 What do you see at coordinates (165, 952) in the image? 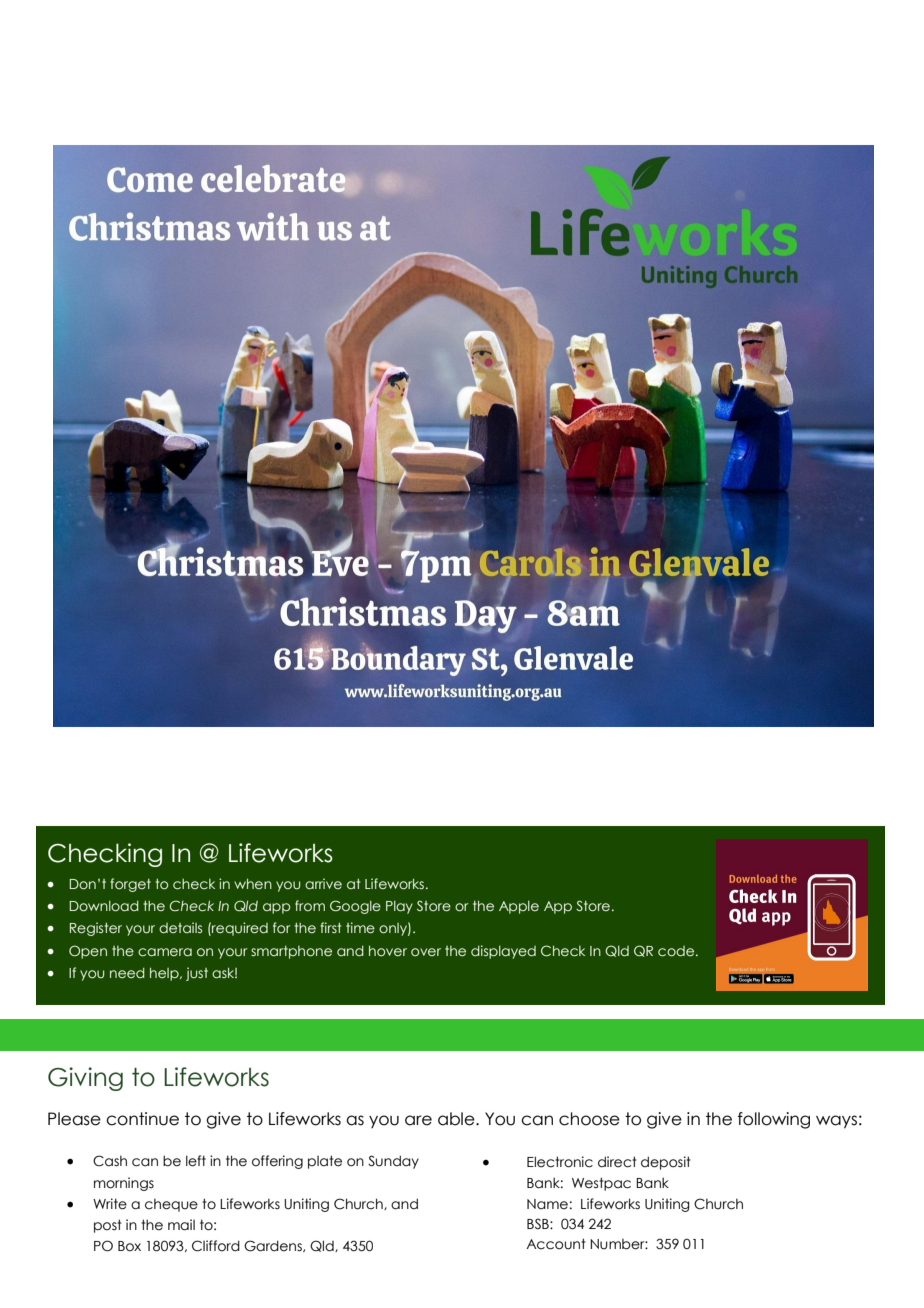
I see `camera` at bounding box center [165, 952].
